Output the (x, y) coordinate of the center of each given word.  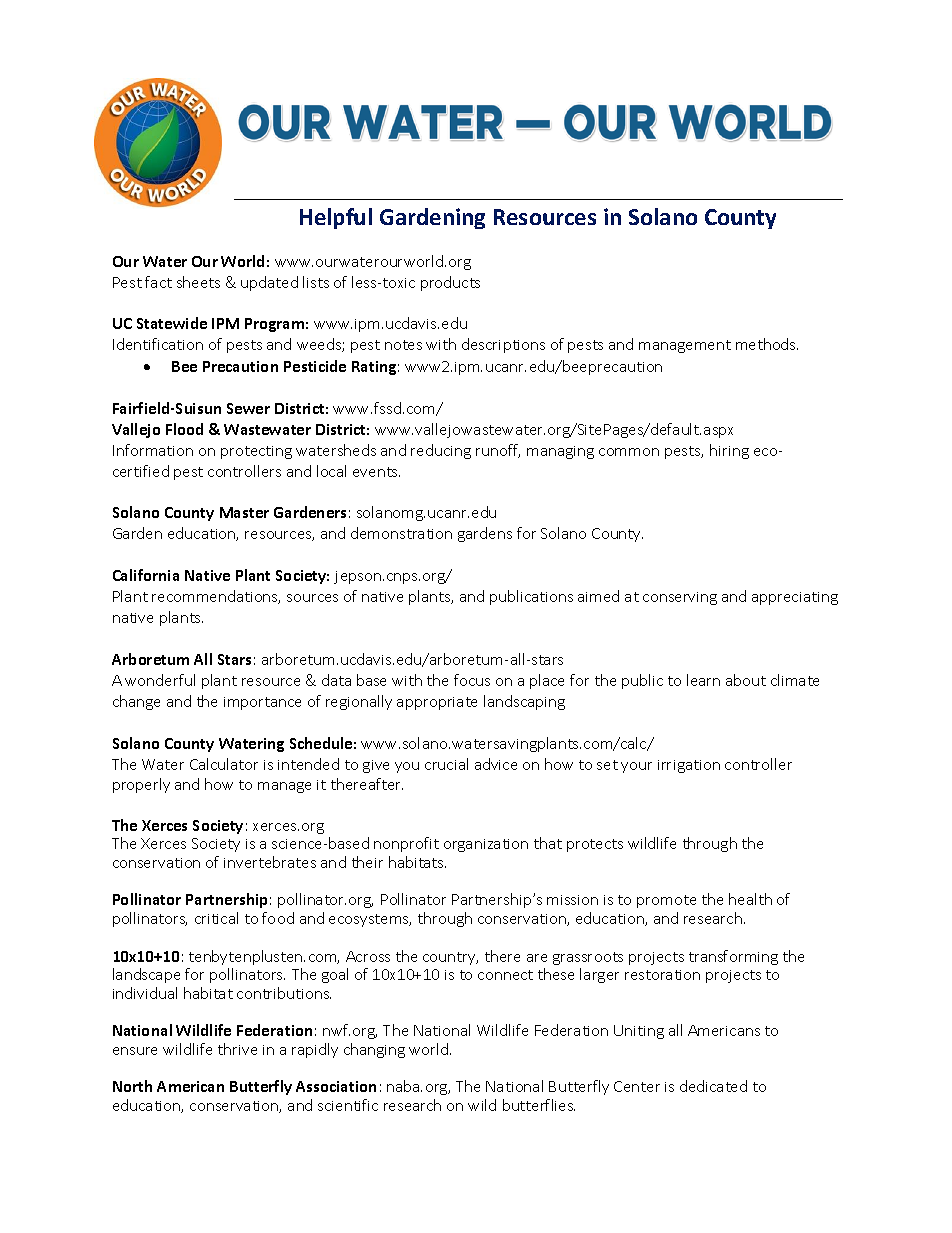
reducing (441, 451)
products (450, 283)
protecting (256, 452)
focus (472, 680)
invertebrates (270, 862)
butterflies (539, 1105)
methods (767, 344)
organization (486, 845)
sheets (198, 282)
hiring (729, 451)
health (750, 899)
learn (703, 680)
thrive (237, 1049)
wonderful (160, 680)
